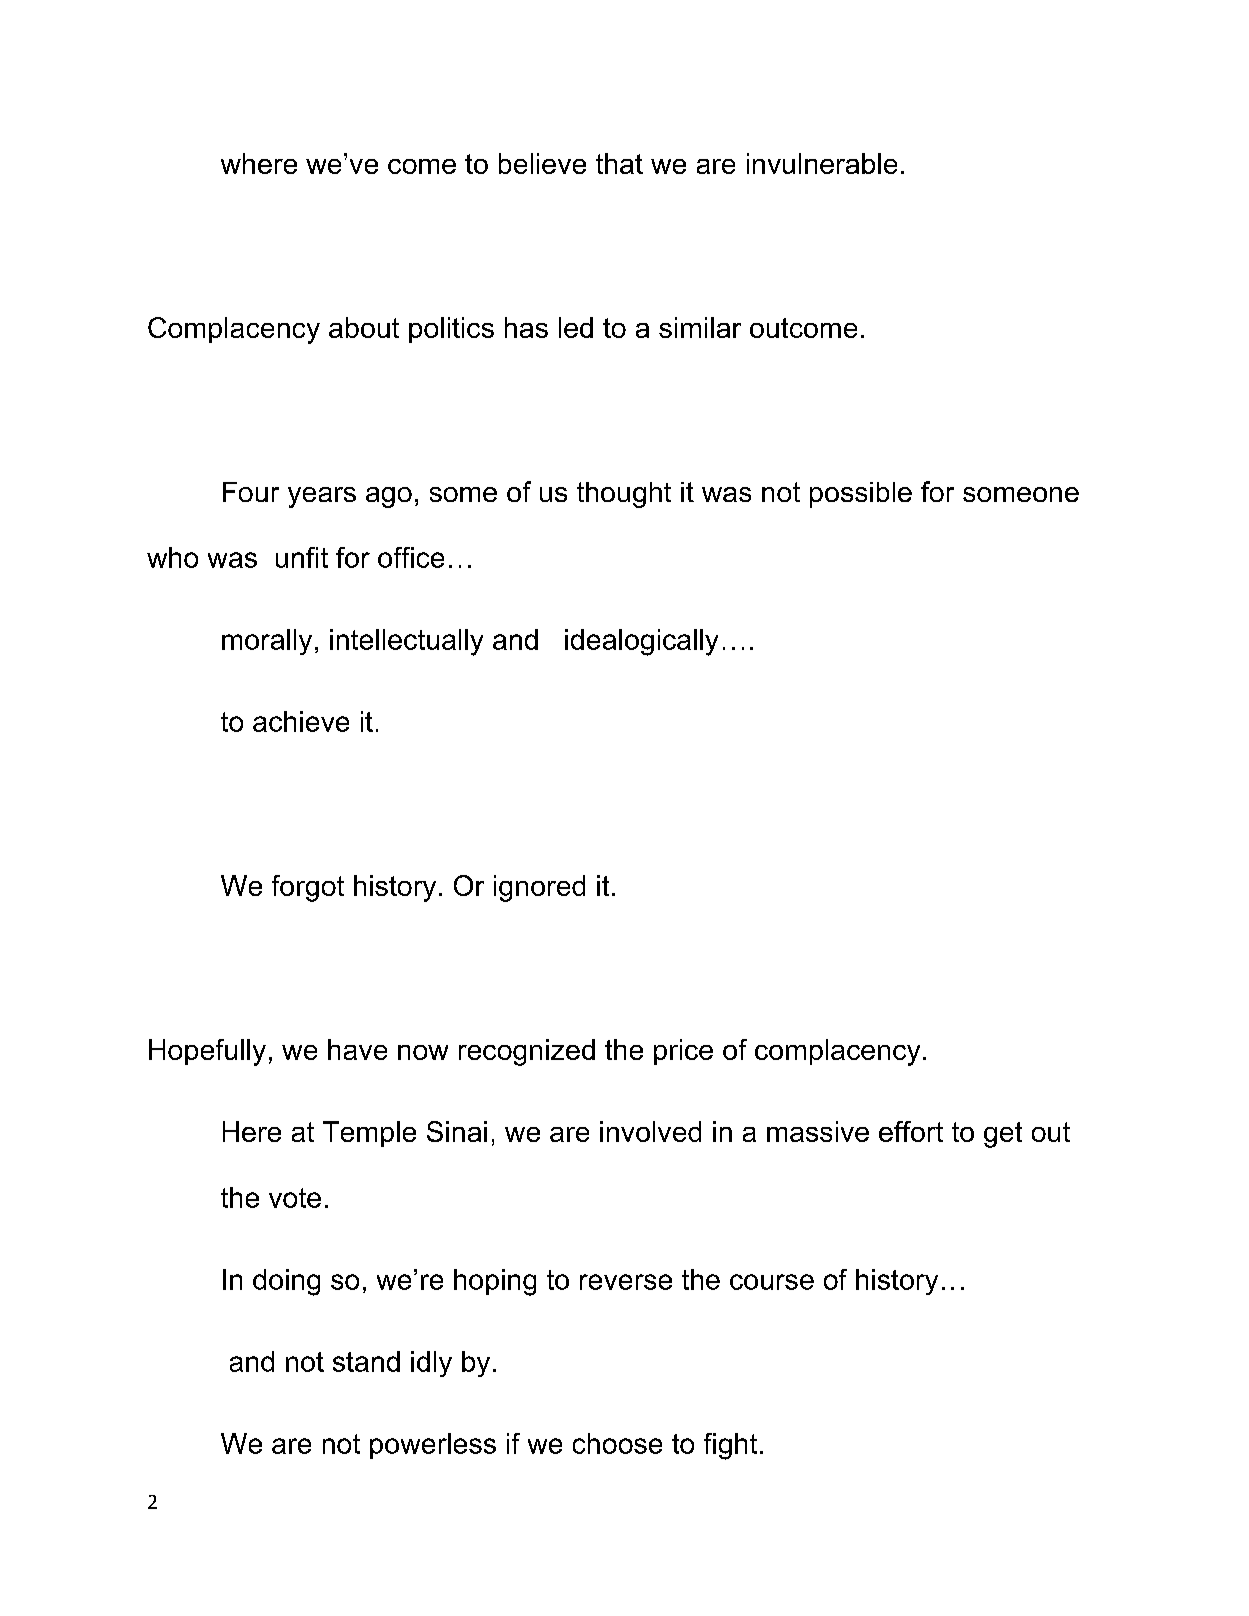 This document has height=1616, width=1249. I want to click on fight, so click(730, 1446).
